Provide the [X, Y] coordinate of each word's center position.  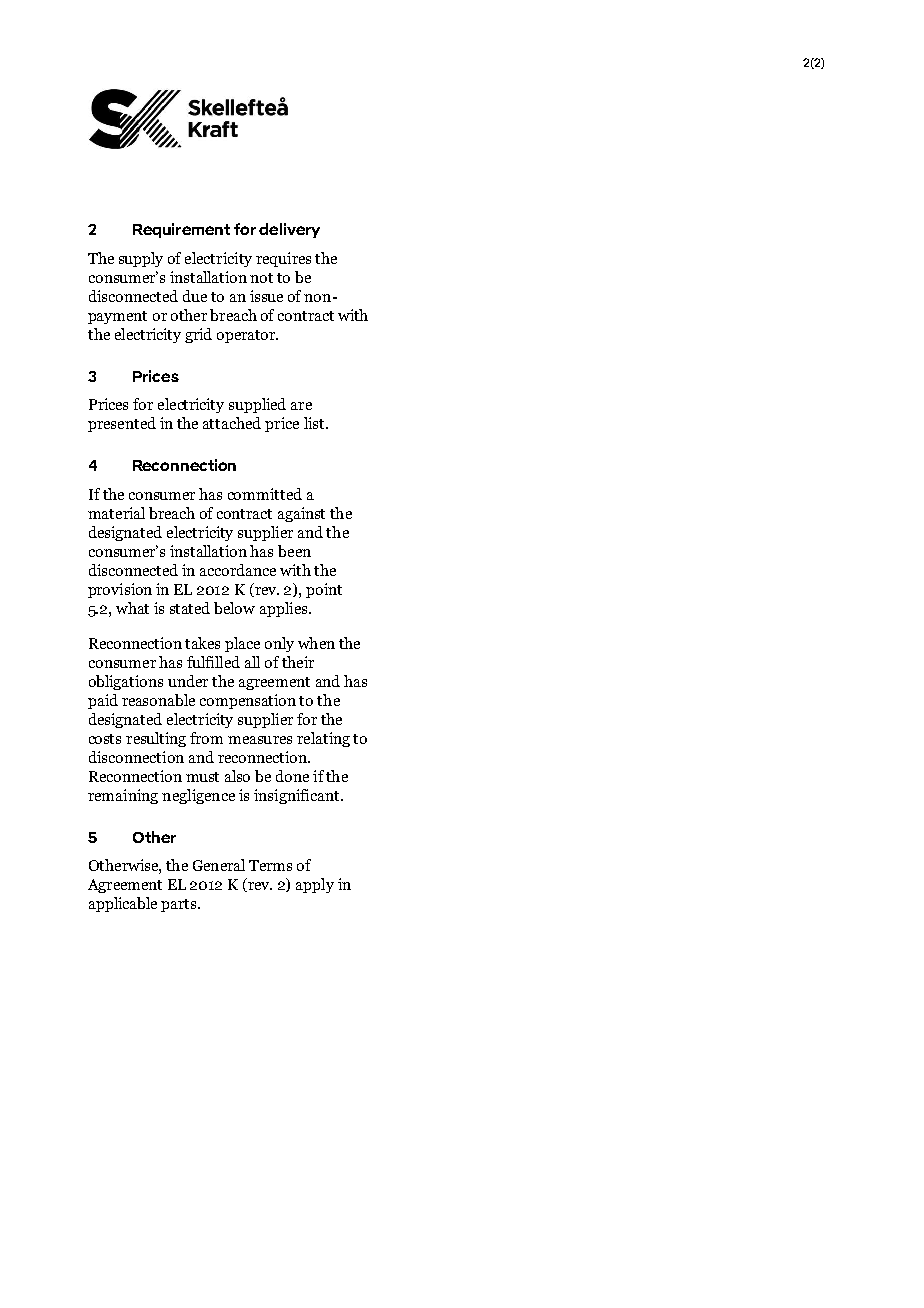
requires [283, 259]
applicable [123, 904]
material [116, 513]
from [206, 738]
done [292, 776]
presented [122, 424]
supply [141, 259]
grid [198, 335]
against [301, 514]
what [132, 608]
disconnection [136, 757]
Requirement [181, 230]
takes [202, 643]
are [301, 406]
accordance [238, 570]
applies [285, 609]
